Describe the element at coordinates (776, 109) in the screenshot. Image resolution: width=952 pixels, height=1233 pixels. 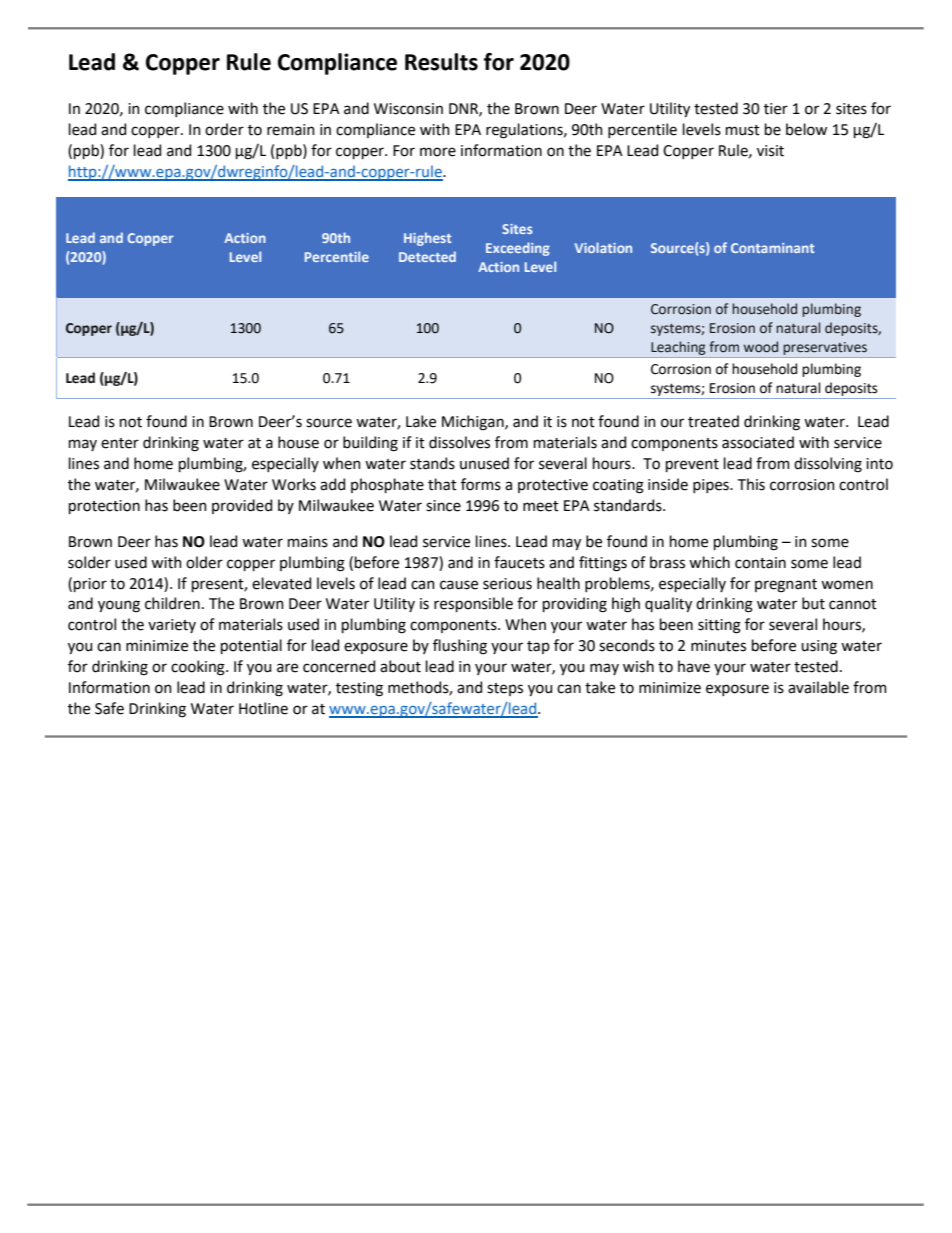
I see `tier` at that location.
